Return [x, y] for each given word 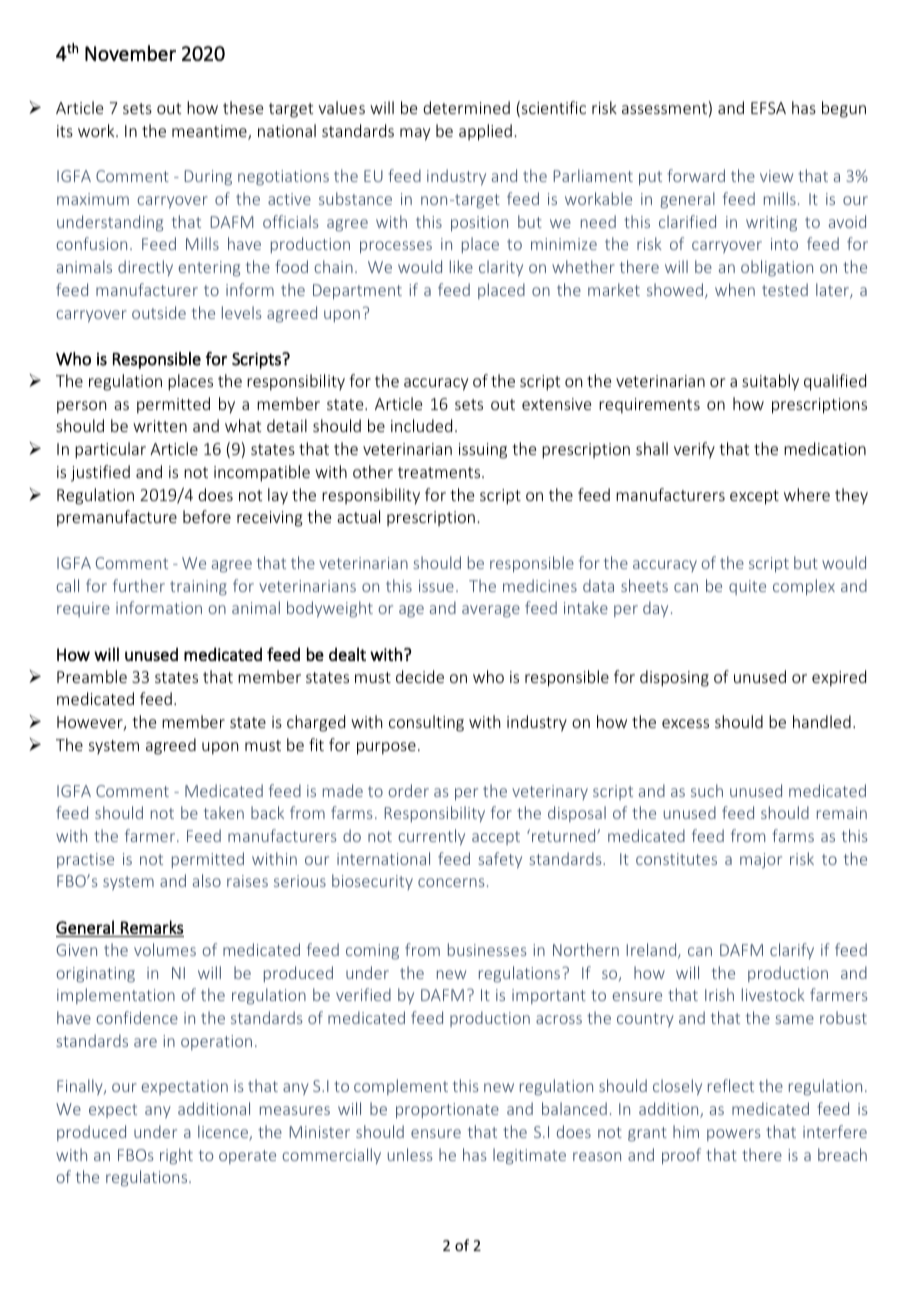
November [130, 53]
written [160, 426]
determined [466, 107]
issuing [483, 451]
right [176, 1156]
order [408, 790]
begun [844, 109]
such [707, 790]
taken [224, 812]
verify [694, 450]
